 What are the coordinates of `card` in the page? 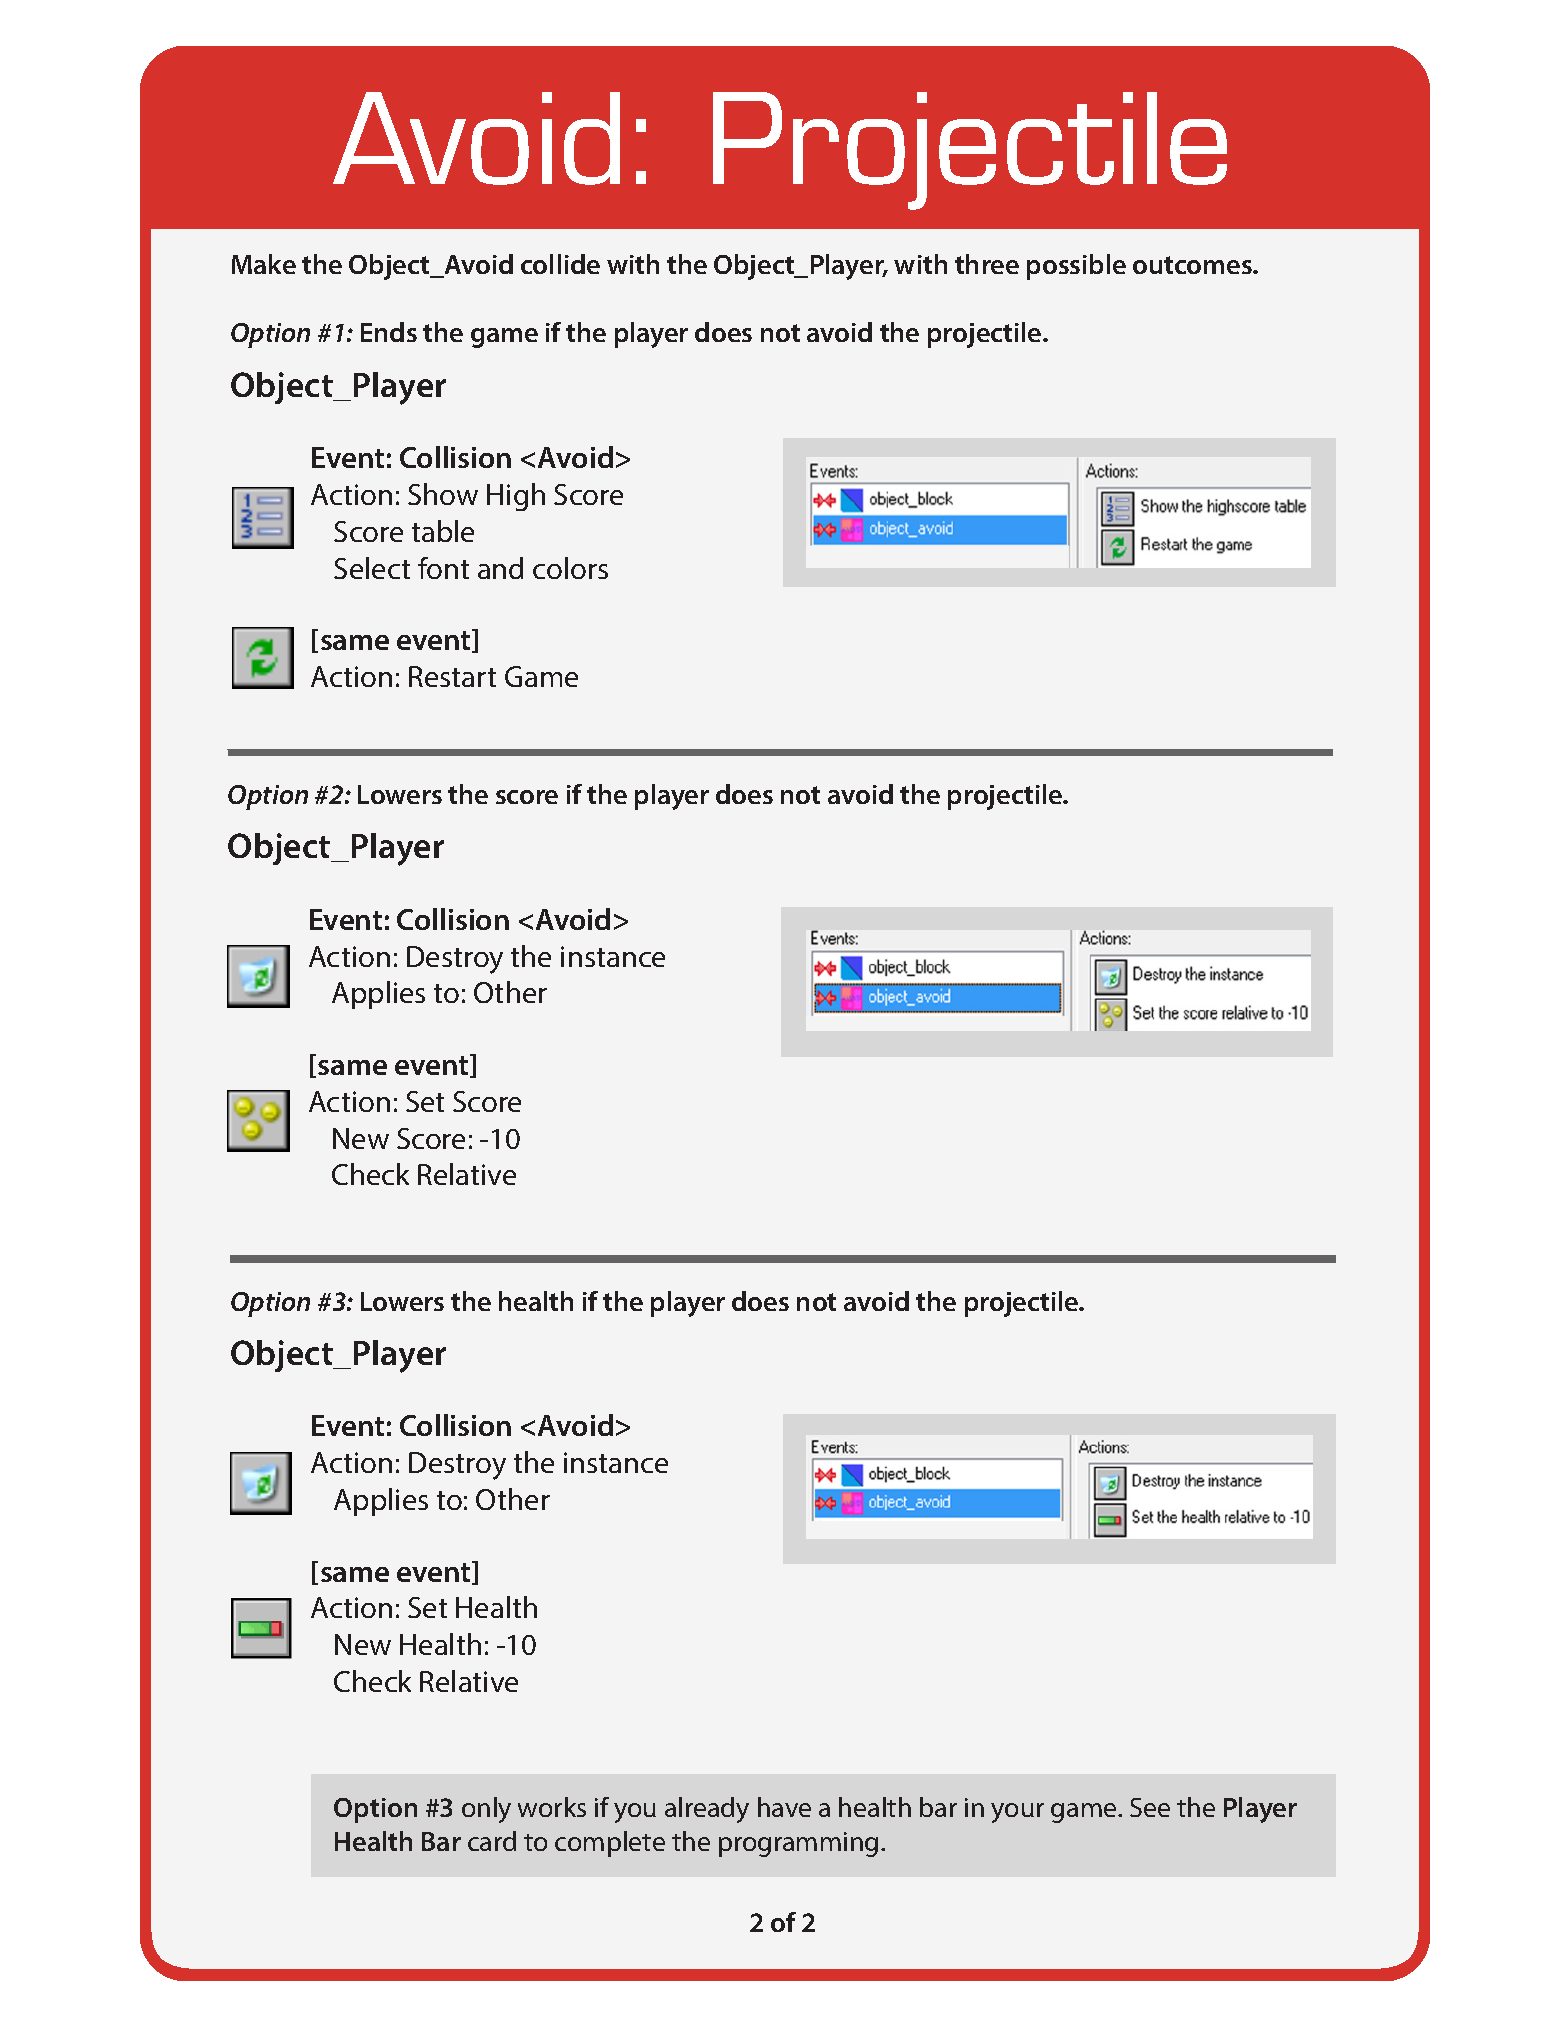 It's located at (492, 1841).
